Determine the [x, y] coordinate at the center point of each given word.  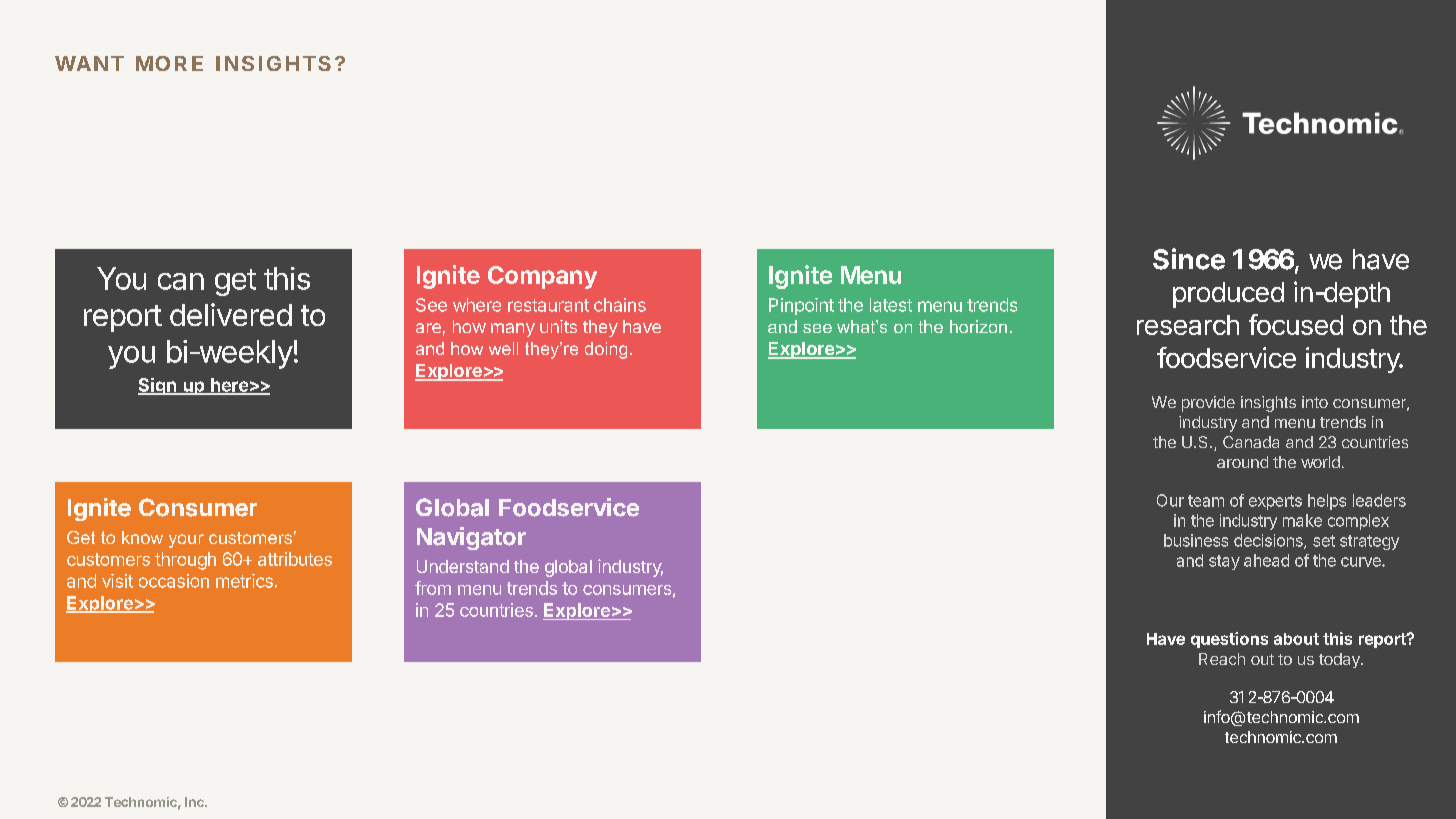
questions [1229, 640]
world [1320, 462]
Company [542, 277]
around [1242, 462]
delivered [231, 314]
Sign [158, 386]
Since [1189, 259]
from [433, 588]
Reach [1222, 659]
